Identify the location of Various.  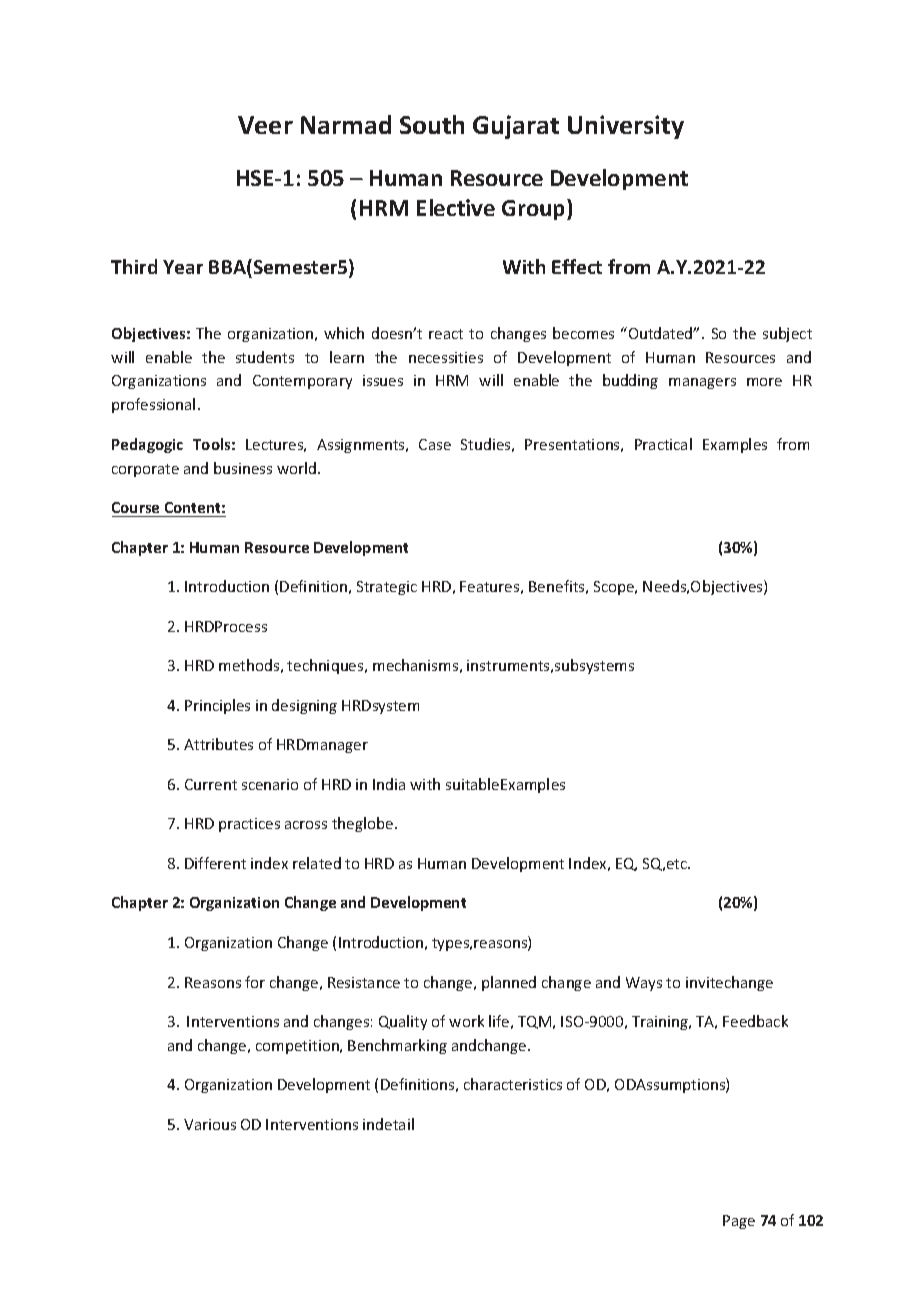
(210, 1124).
